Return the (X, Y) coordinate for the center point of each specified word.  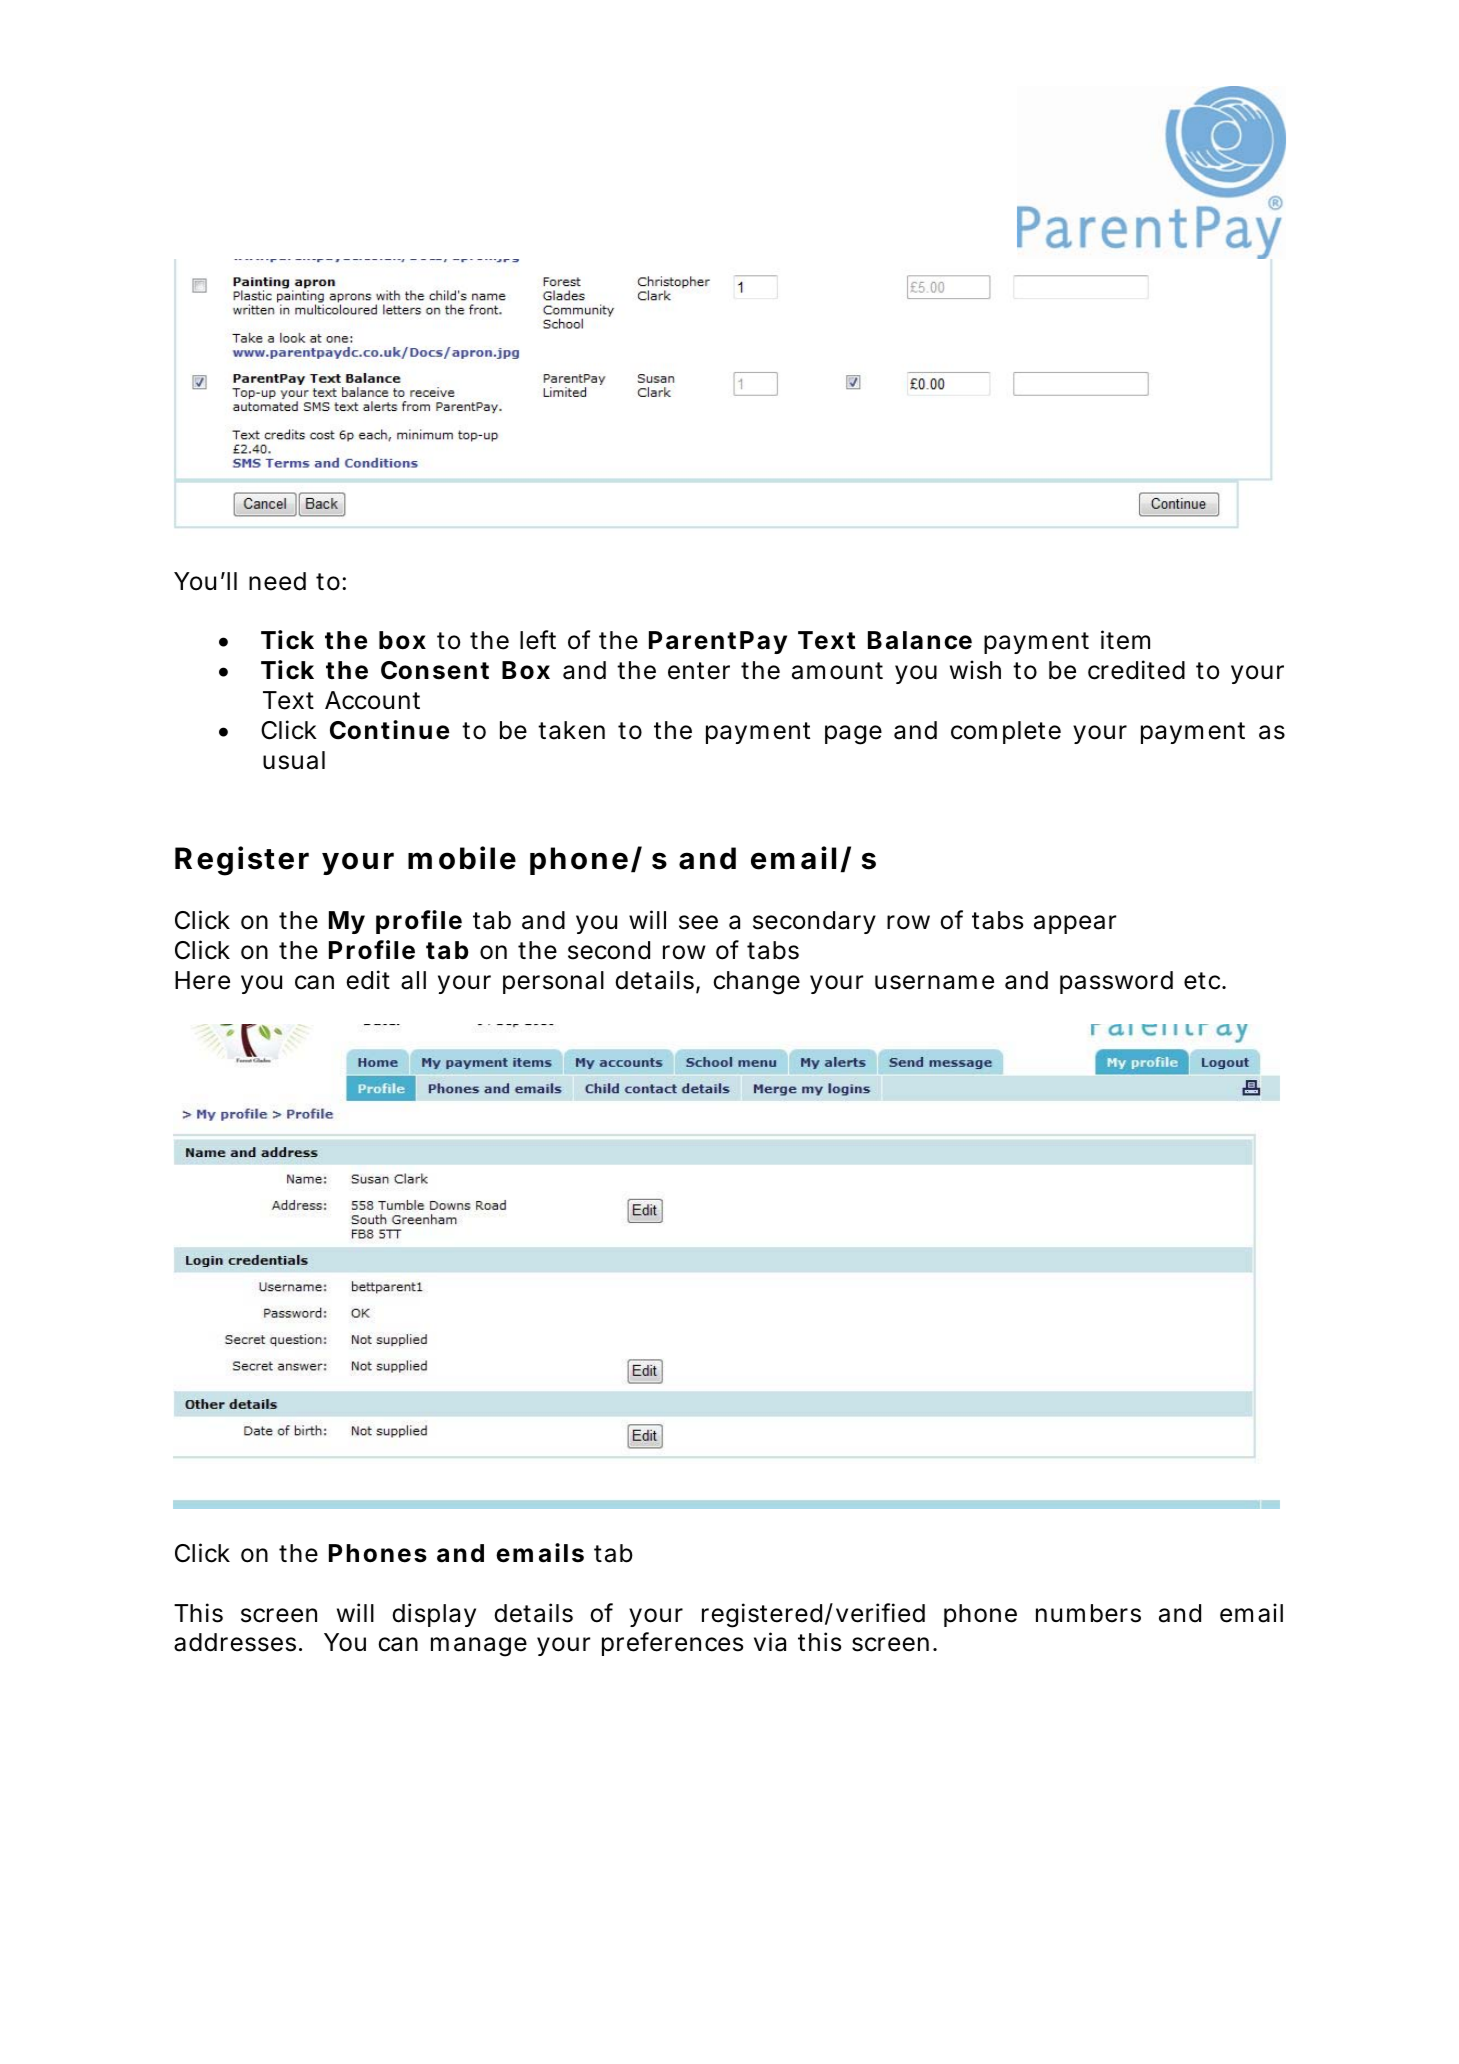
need (277, 581)
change (756, 983)
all (413, 980)
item (1125, 640)
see (698, 922)
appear (1075, 924)
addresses (235, 1642)
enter (699, 671)
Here (202, 980)
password (1116, 982)
